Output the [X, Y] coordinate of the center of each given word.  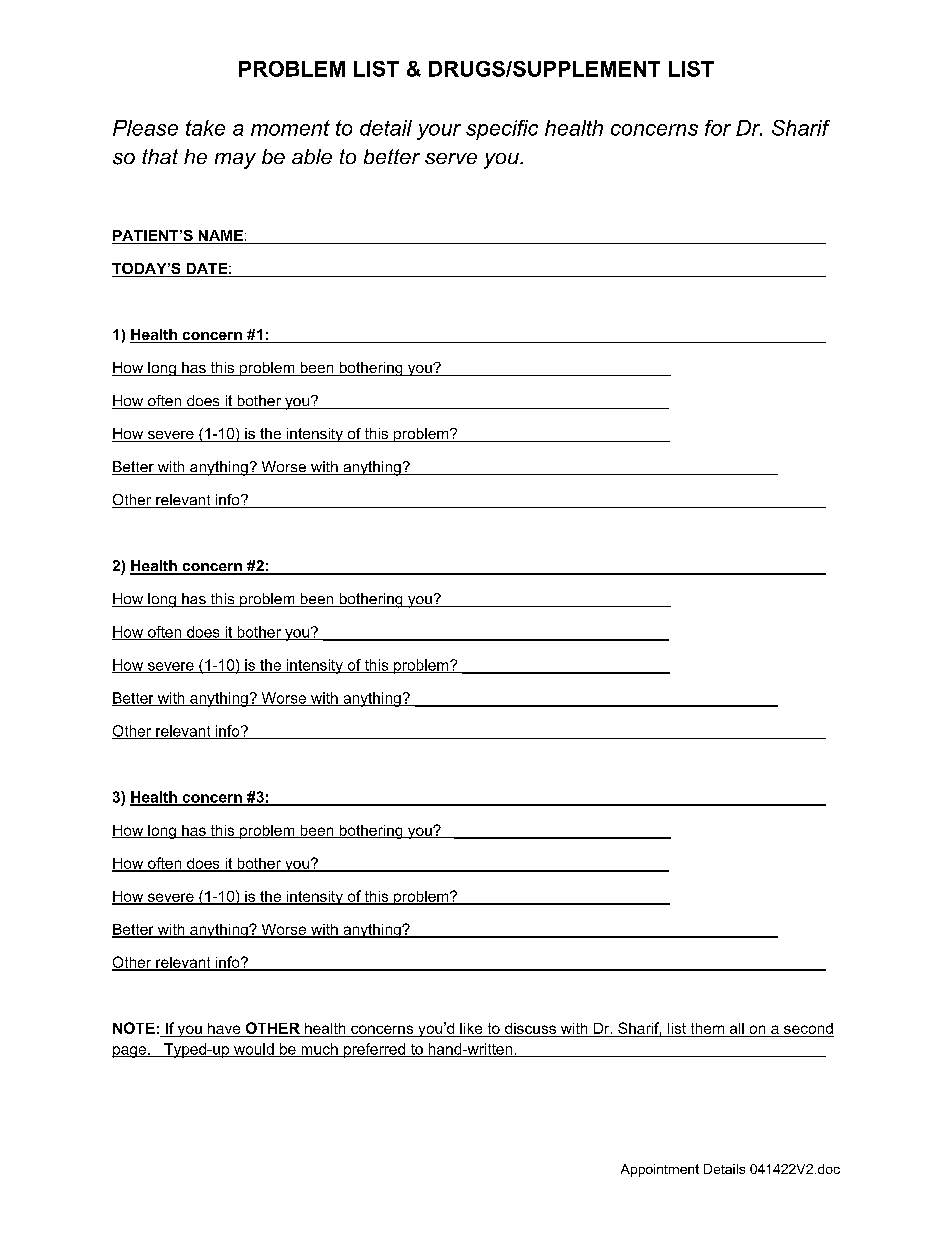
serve [451, 158]
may [235, 161]
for [718, 128]
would [254, 1050]
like [471, 1028]
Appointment [660, 1170]
